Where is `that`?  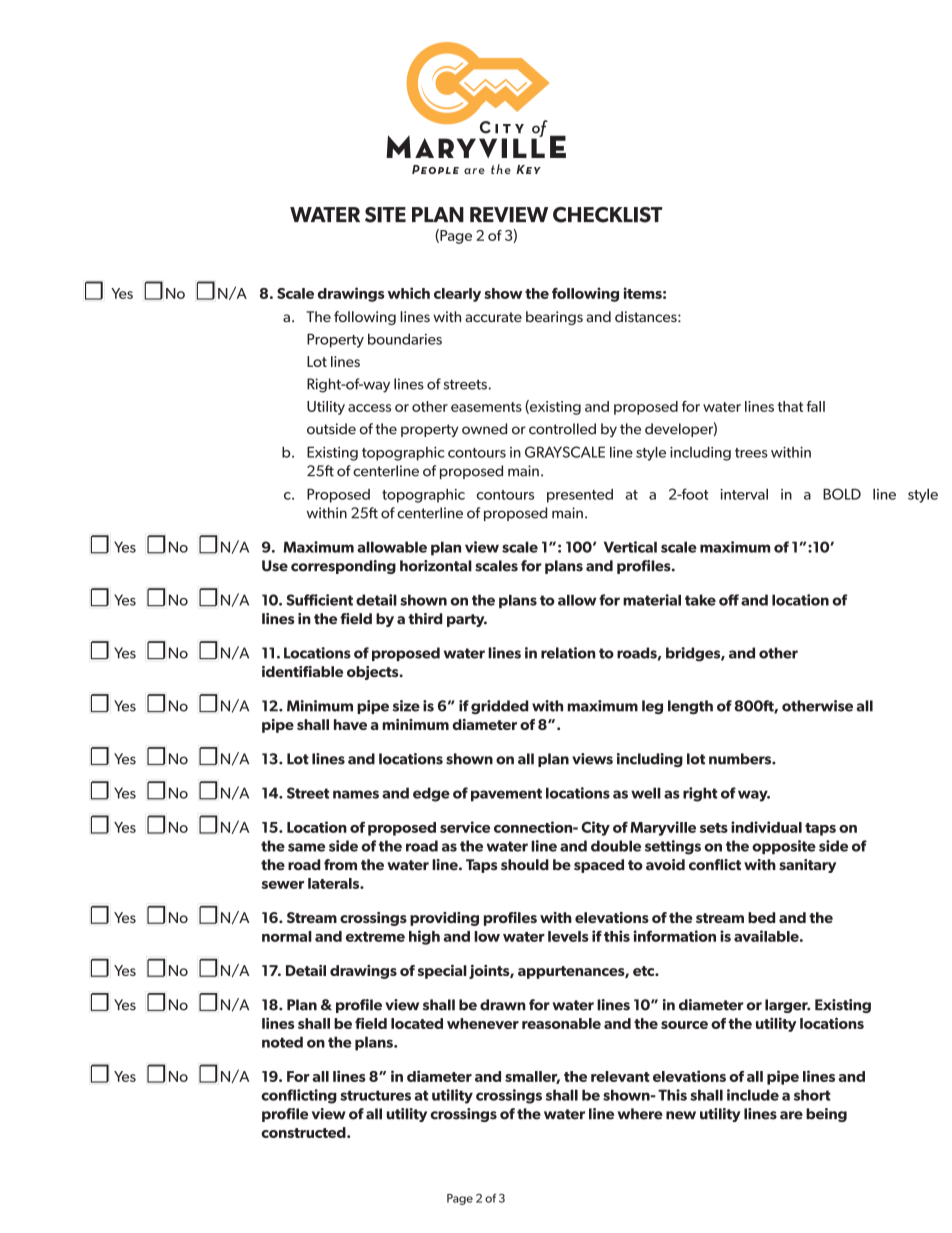
that is located at coordinates (790, 406).
